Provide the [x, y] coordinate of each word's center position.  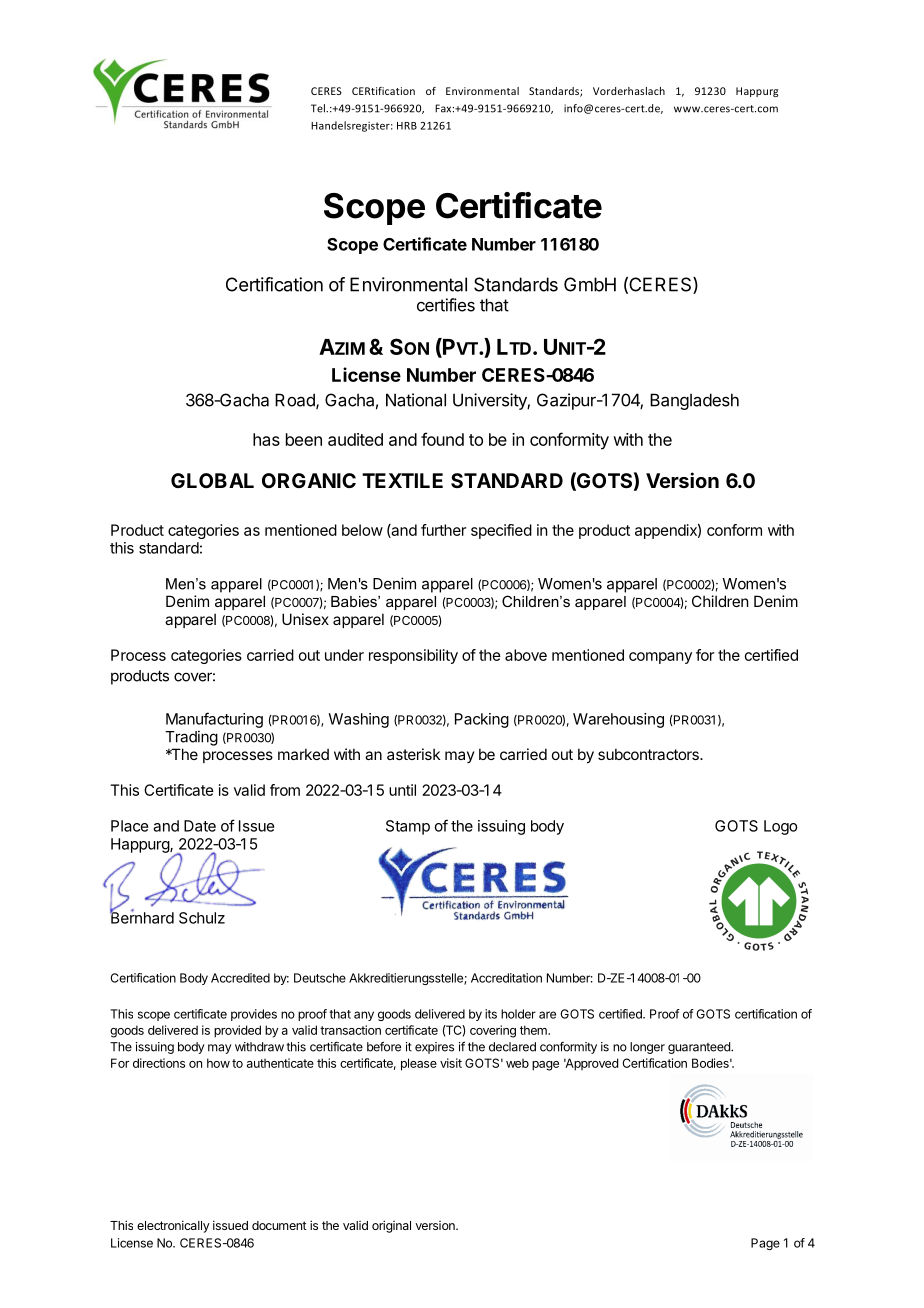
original [391, 1226]
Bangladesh [694, 401]
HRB [407, 126]
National [416, 400]
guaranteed [700, 1048]
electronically [173, 1226]
